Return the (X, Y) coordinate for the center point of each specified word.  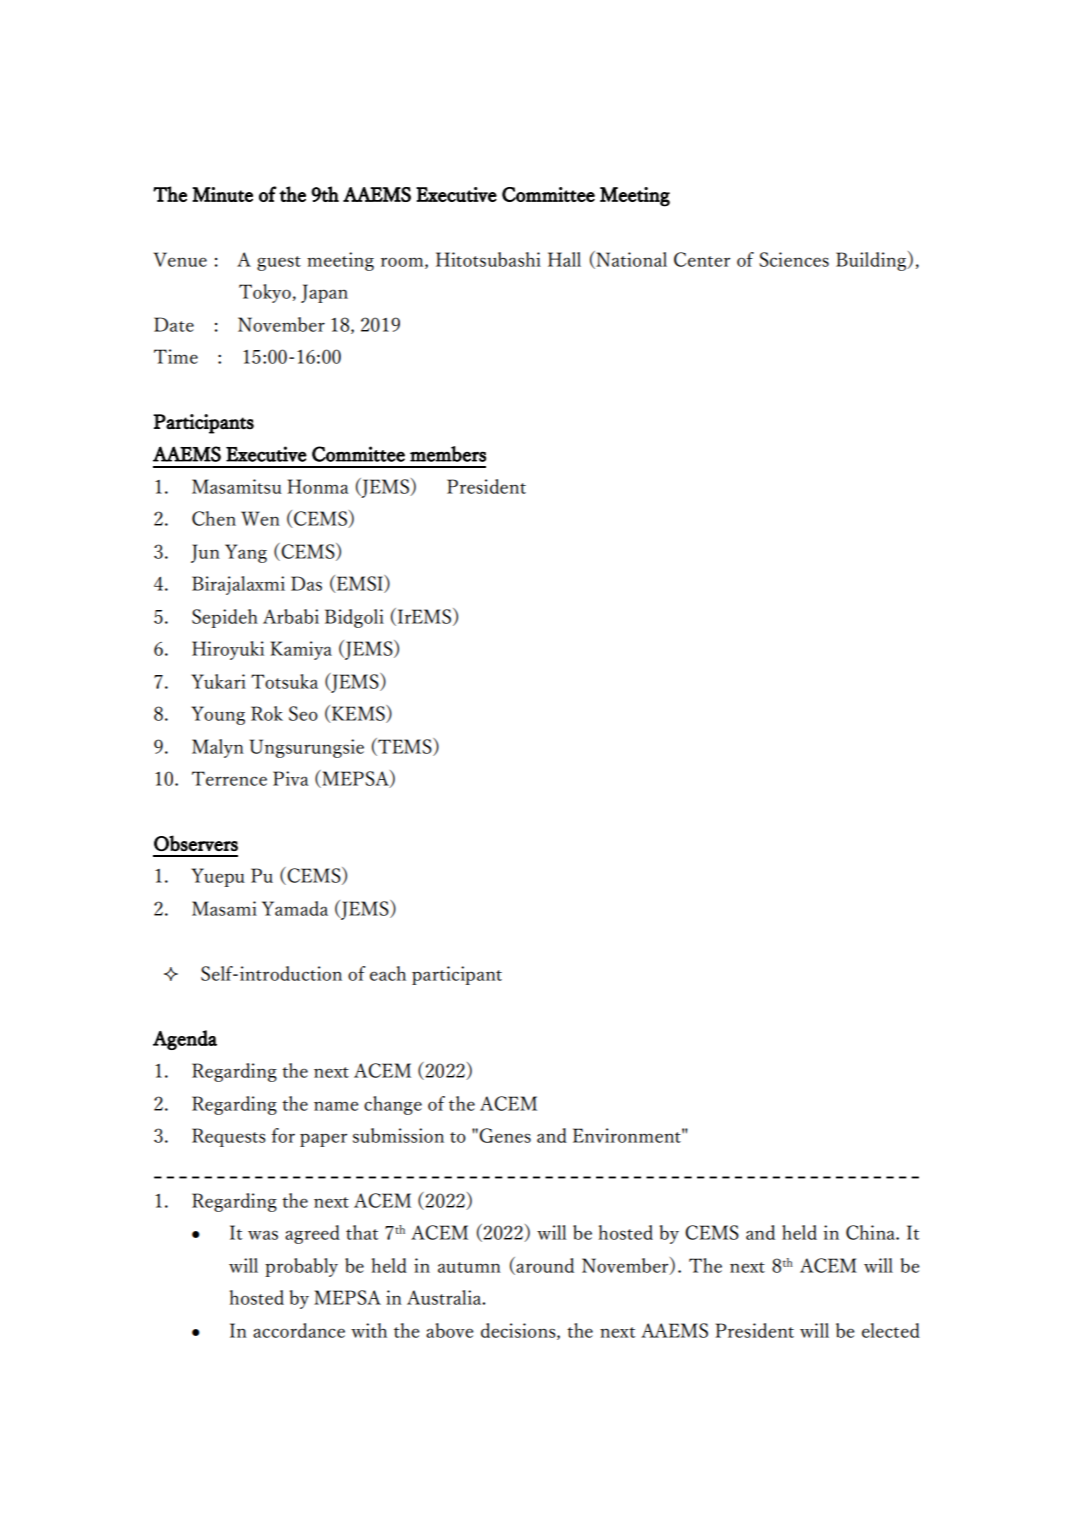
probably (301, 1267)
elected (891, 1330)
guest (279, 263)
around (545, 1265)
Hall (564, 259)
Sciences (794, 259)
